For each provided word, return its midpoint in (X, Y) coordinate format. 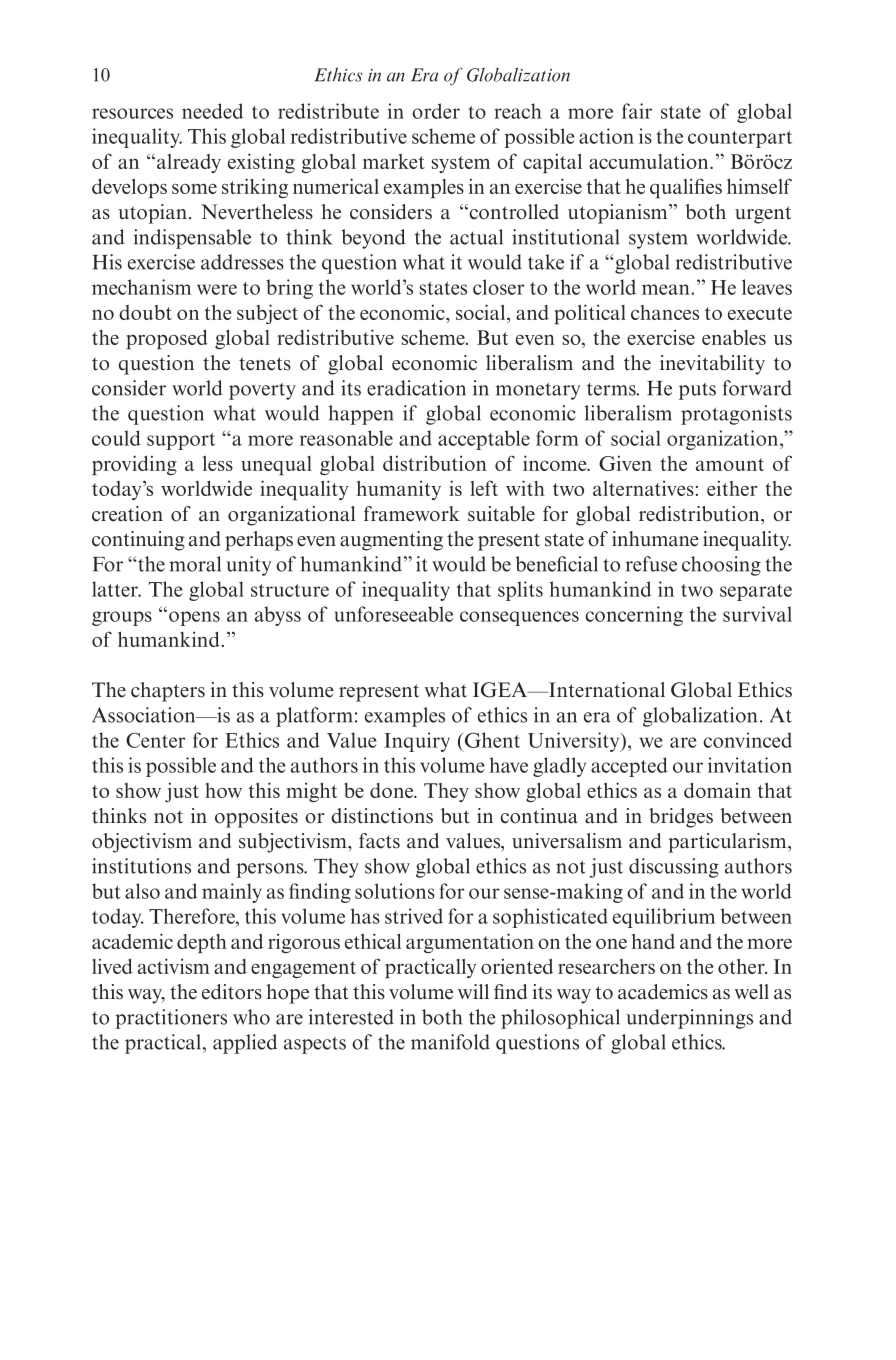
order (436, 111)
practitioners (171, 1019)
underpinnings (689, 1019)
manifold (450, 1042)
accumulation (650, 161)
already (189, 163)
